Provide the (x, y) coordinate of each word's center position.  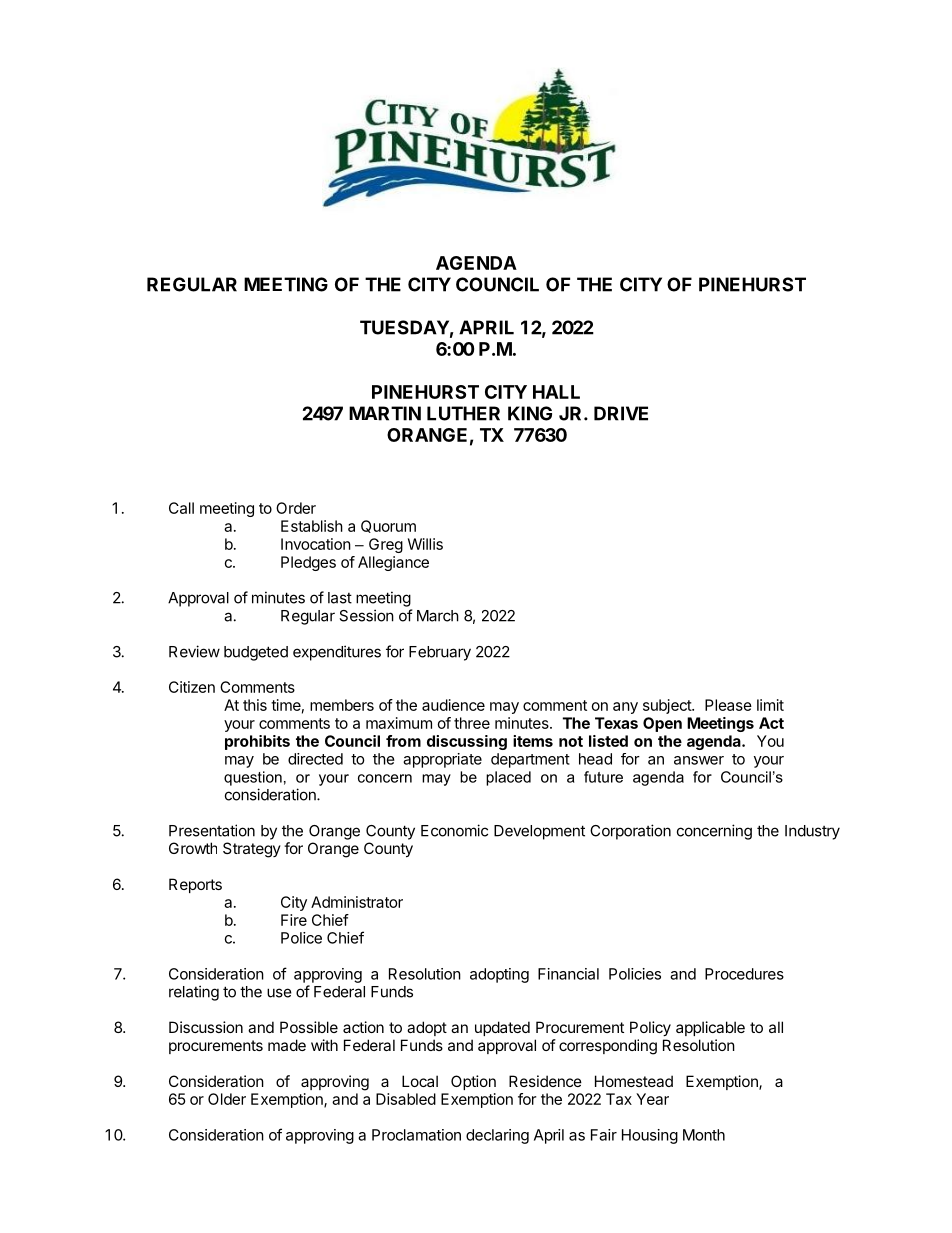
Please (728, 705)
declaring (497, 1136)
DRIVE (621, 413)
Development (539, 832)
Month (704, 1135)
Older (227, 1099)
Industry (812, 832)
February (440, 653)
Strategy (252, 850)
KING (530, 413)
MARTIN (385, 413)
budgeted (256, 653)
